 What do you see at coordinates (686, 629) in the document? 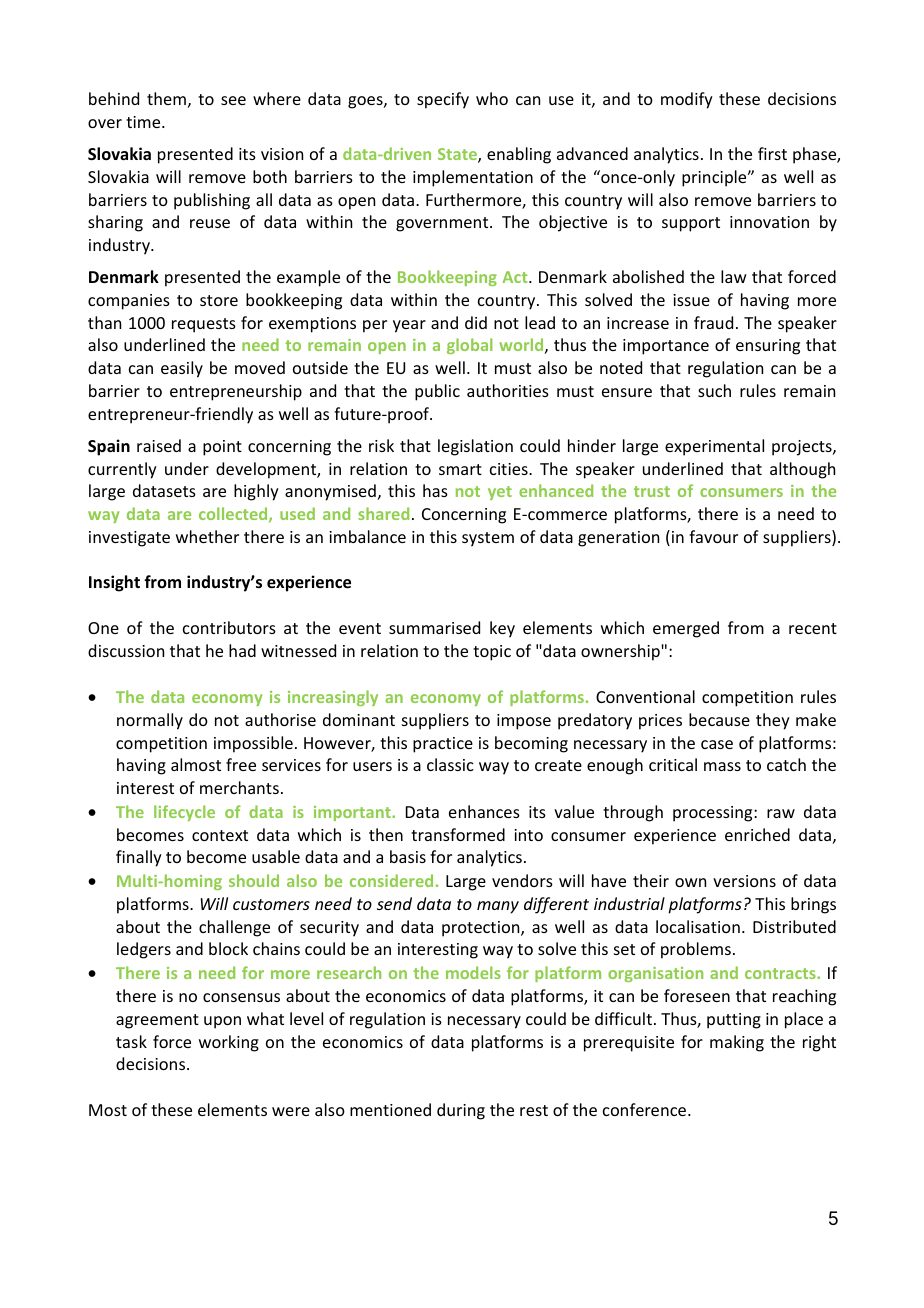
I see `emerged` at bounding box center [686, 629].
